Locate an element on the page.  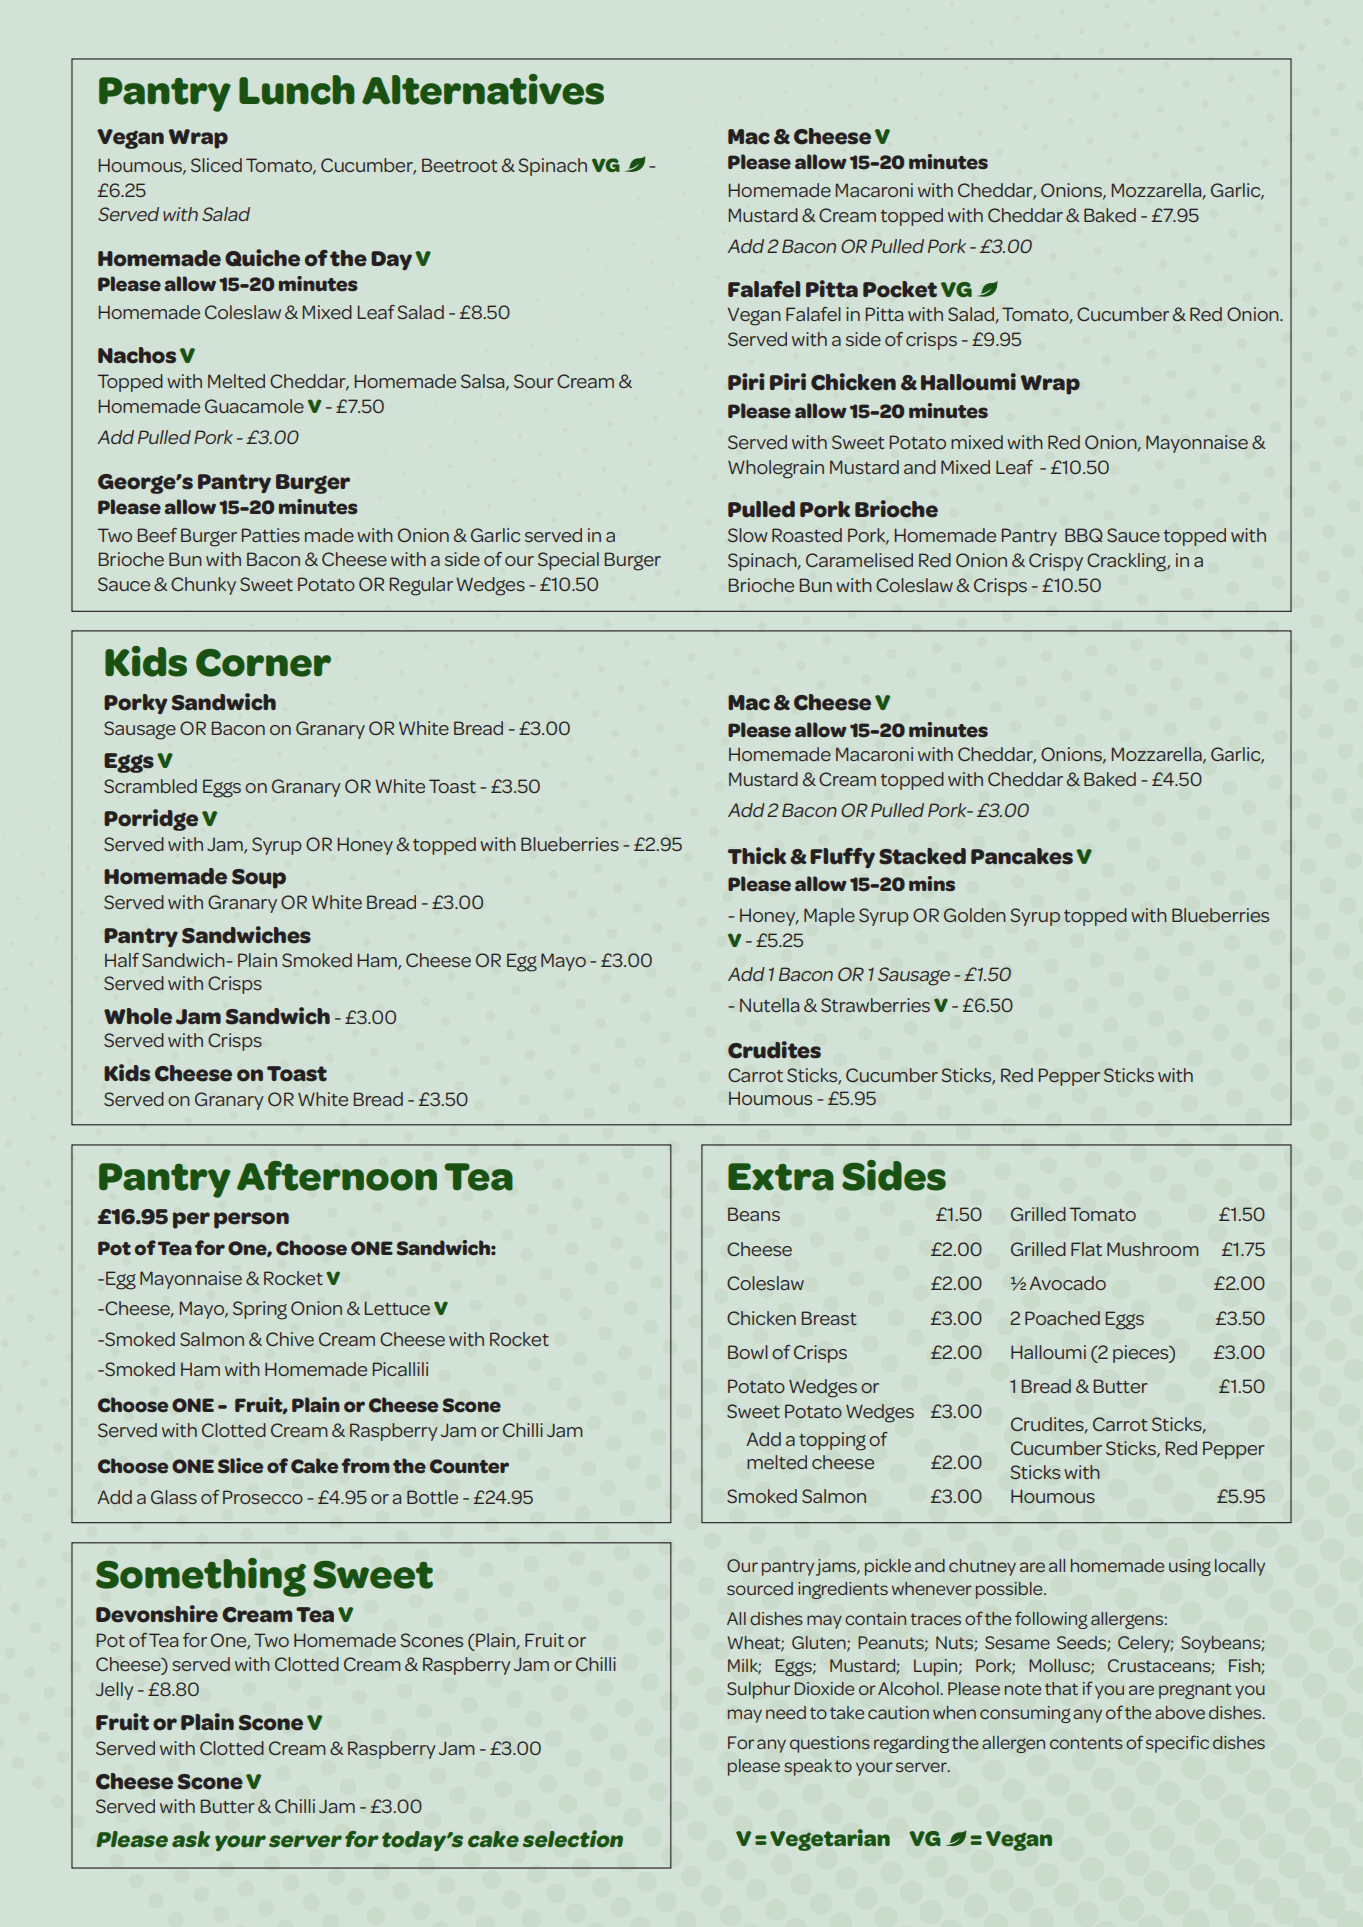
Alternatives is located at coordinates (483, 89).
